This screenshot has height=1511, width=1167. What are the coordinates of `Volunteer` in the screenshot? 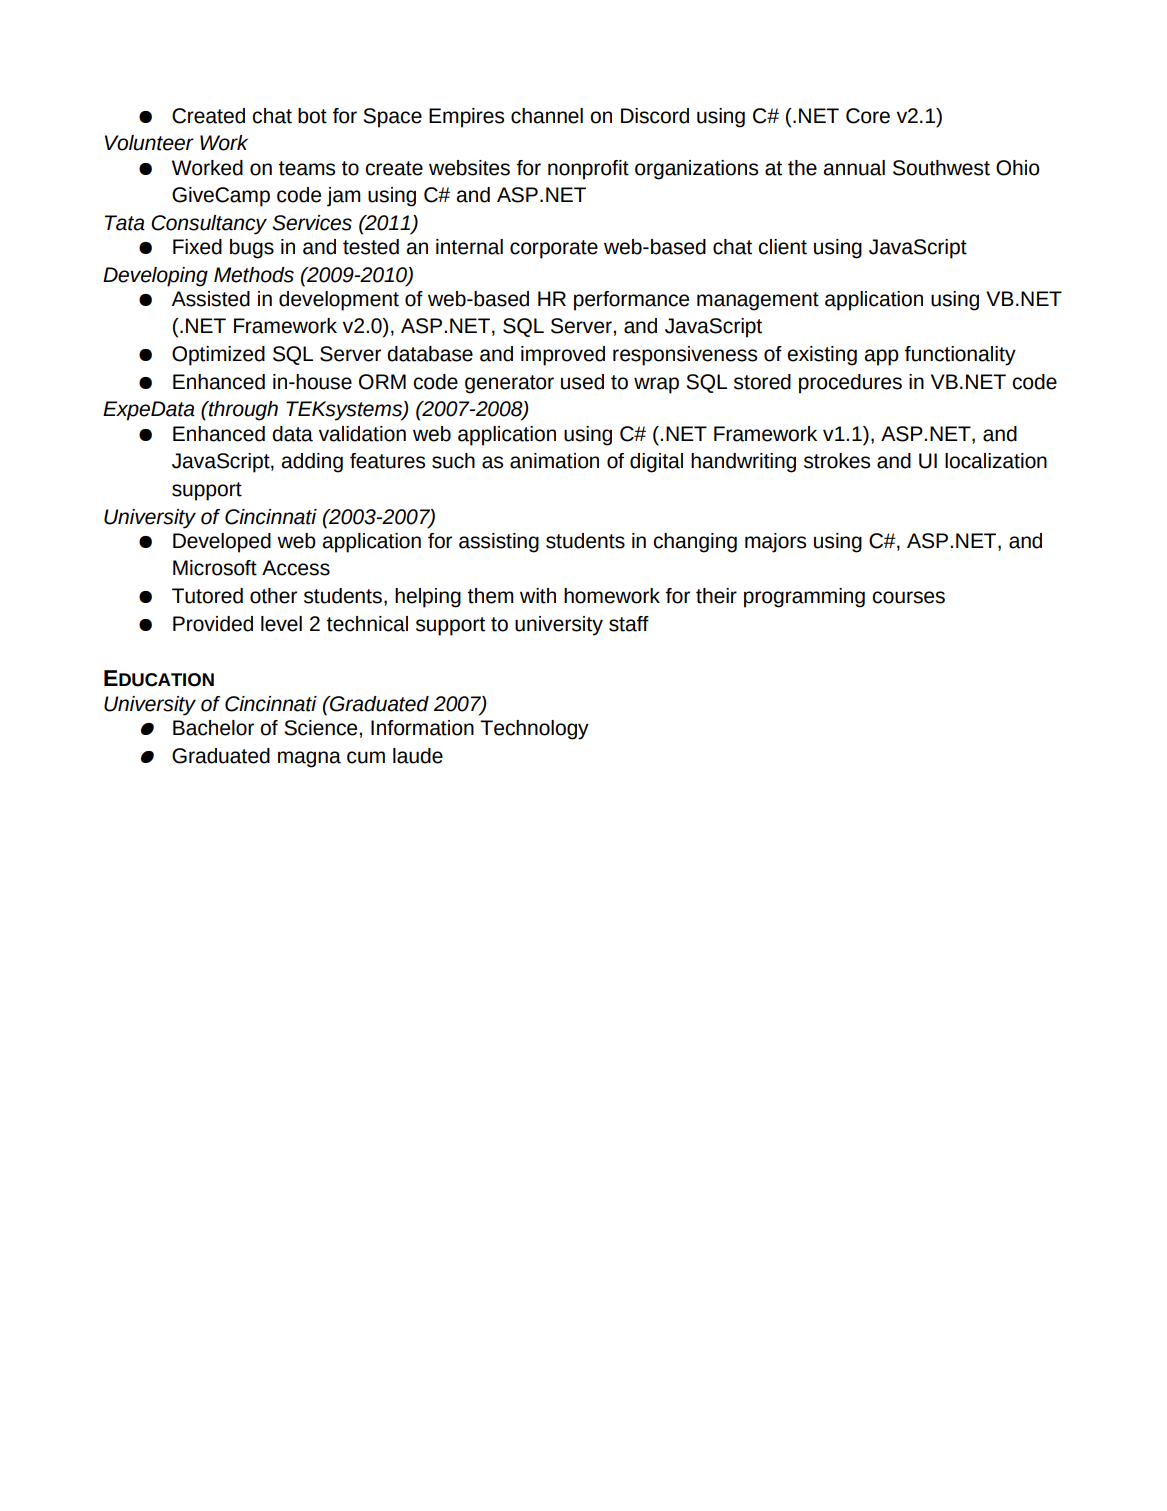 It's located at (149, 143).
